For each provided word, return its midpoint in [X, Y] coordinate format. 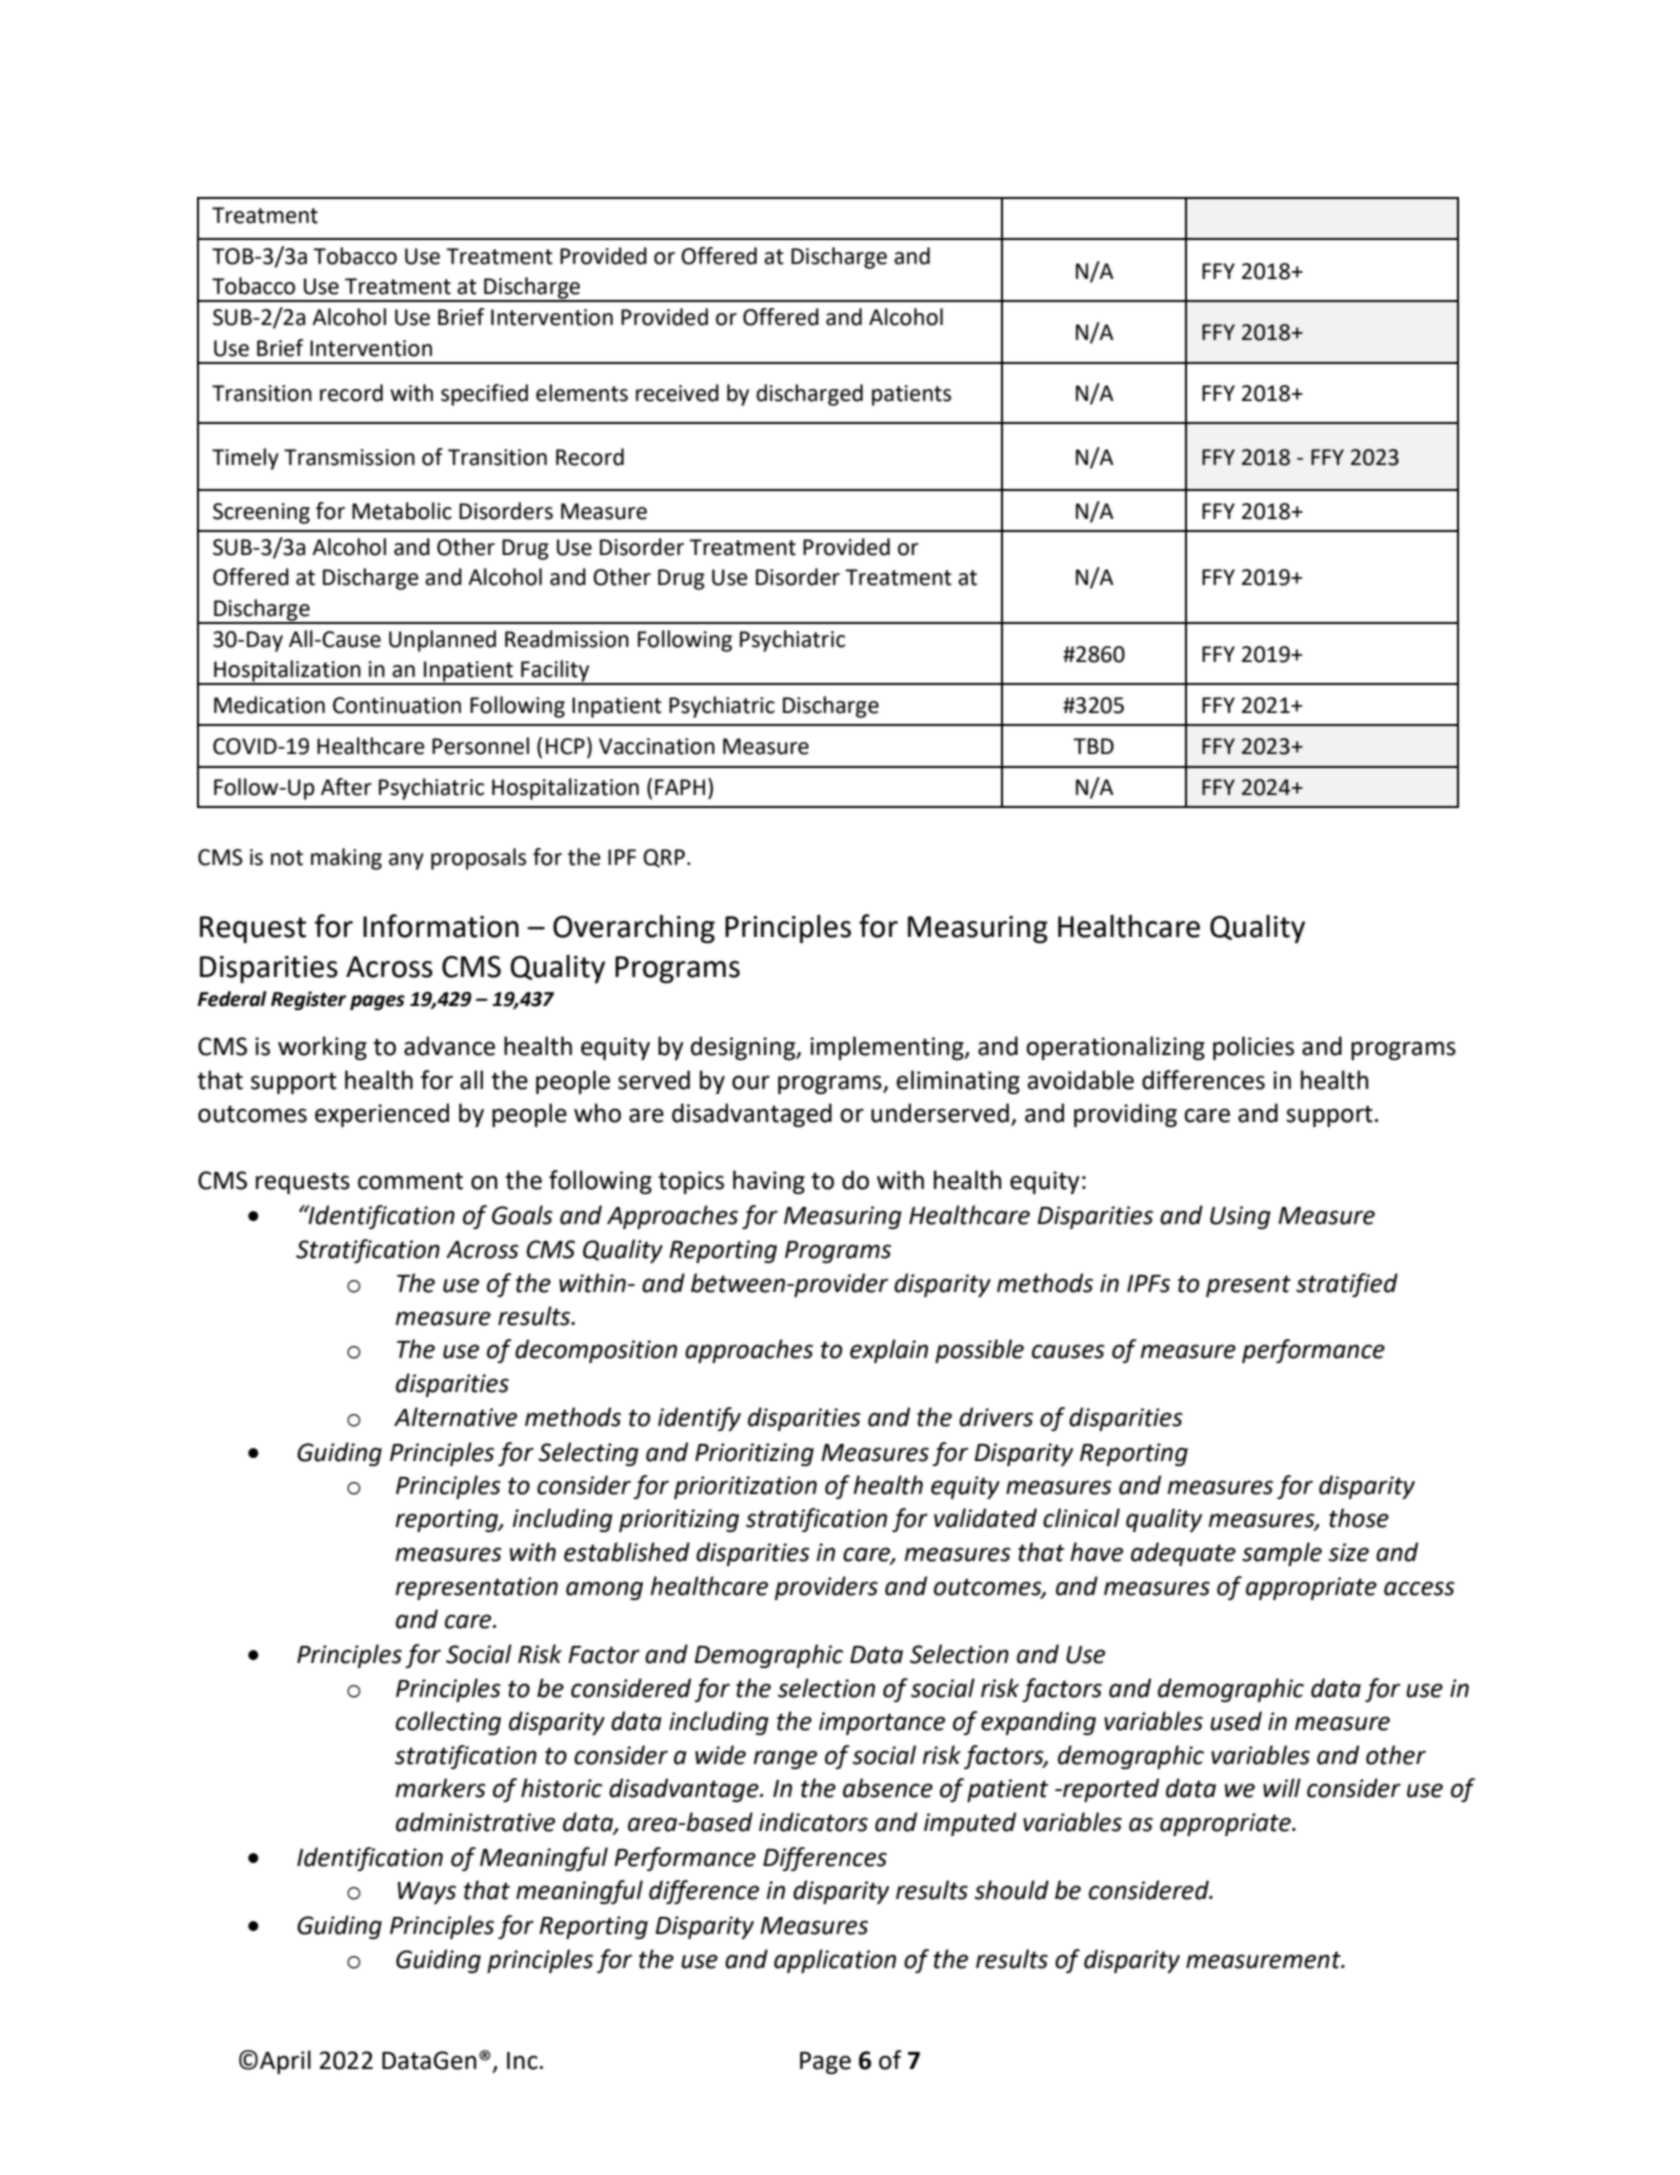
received [677, 393]
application [835, 1961]
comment [410, 1181]
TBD [1093, 746]
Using [1240, 1217]
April [285, 2062]
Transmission [349, 457]
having [769, 1182]
